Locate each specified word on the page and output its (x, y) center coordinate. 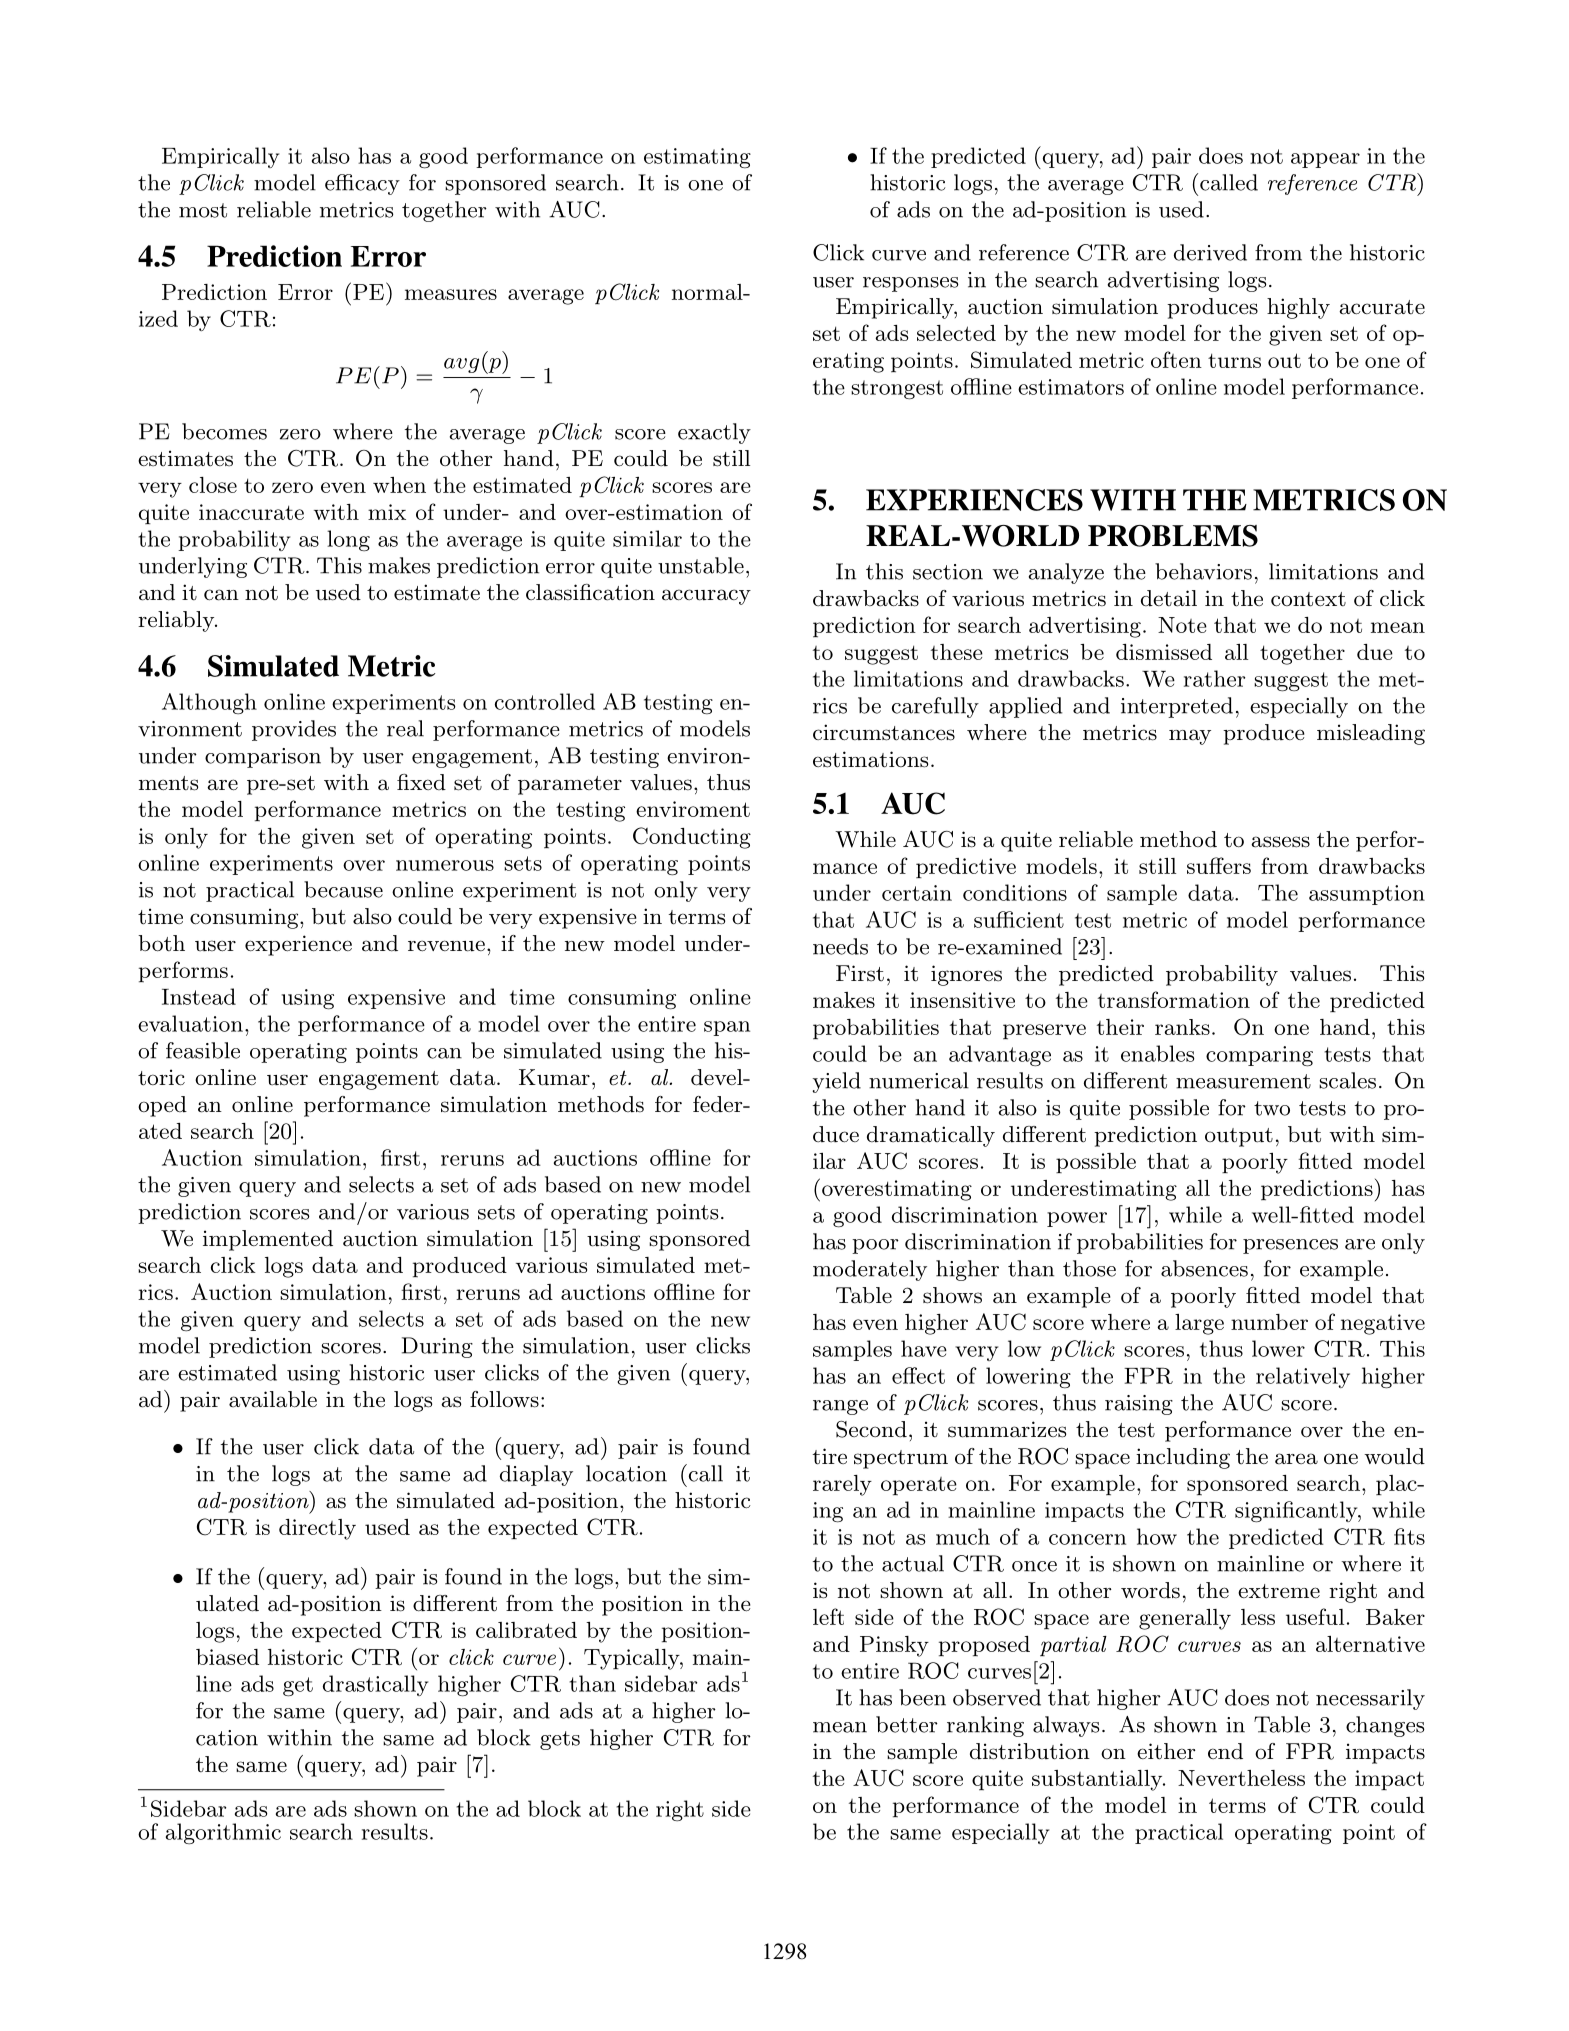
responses (911, 284)
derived (1210, 252)
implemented (268, 1240)
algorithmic (223, 1834)
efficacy (362, 184)
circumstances (884, 732)
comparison (263, 758)
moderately (870, 1270)
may (1190, 737)
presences (1290, 1246)
